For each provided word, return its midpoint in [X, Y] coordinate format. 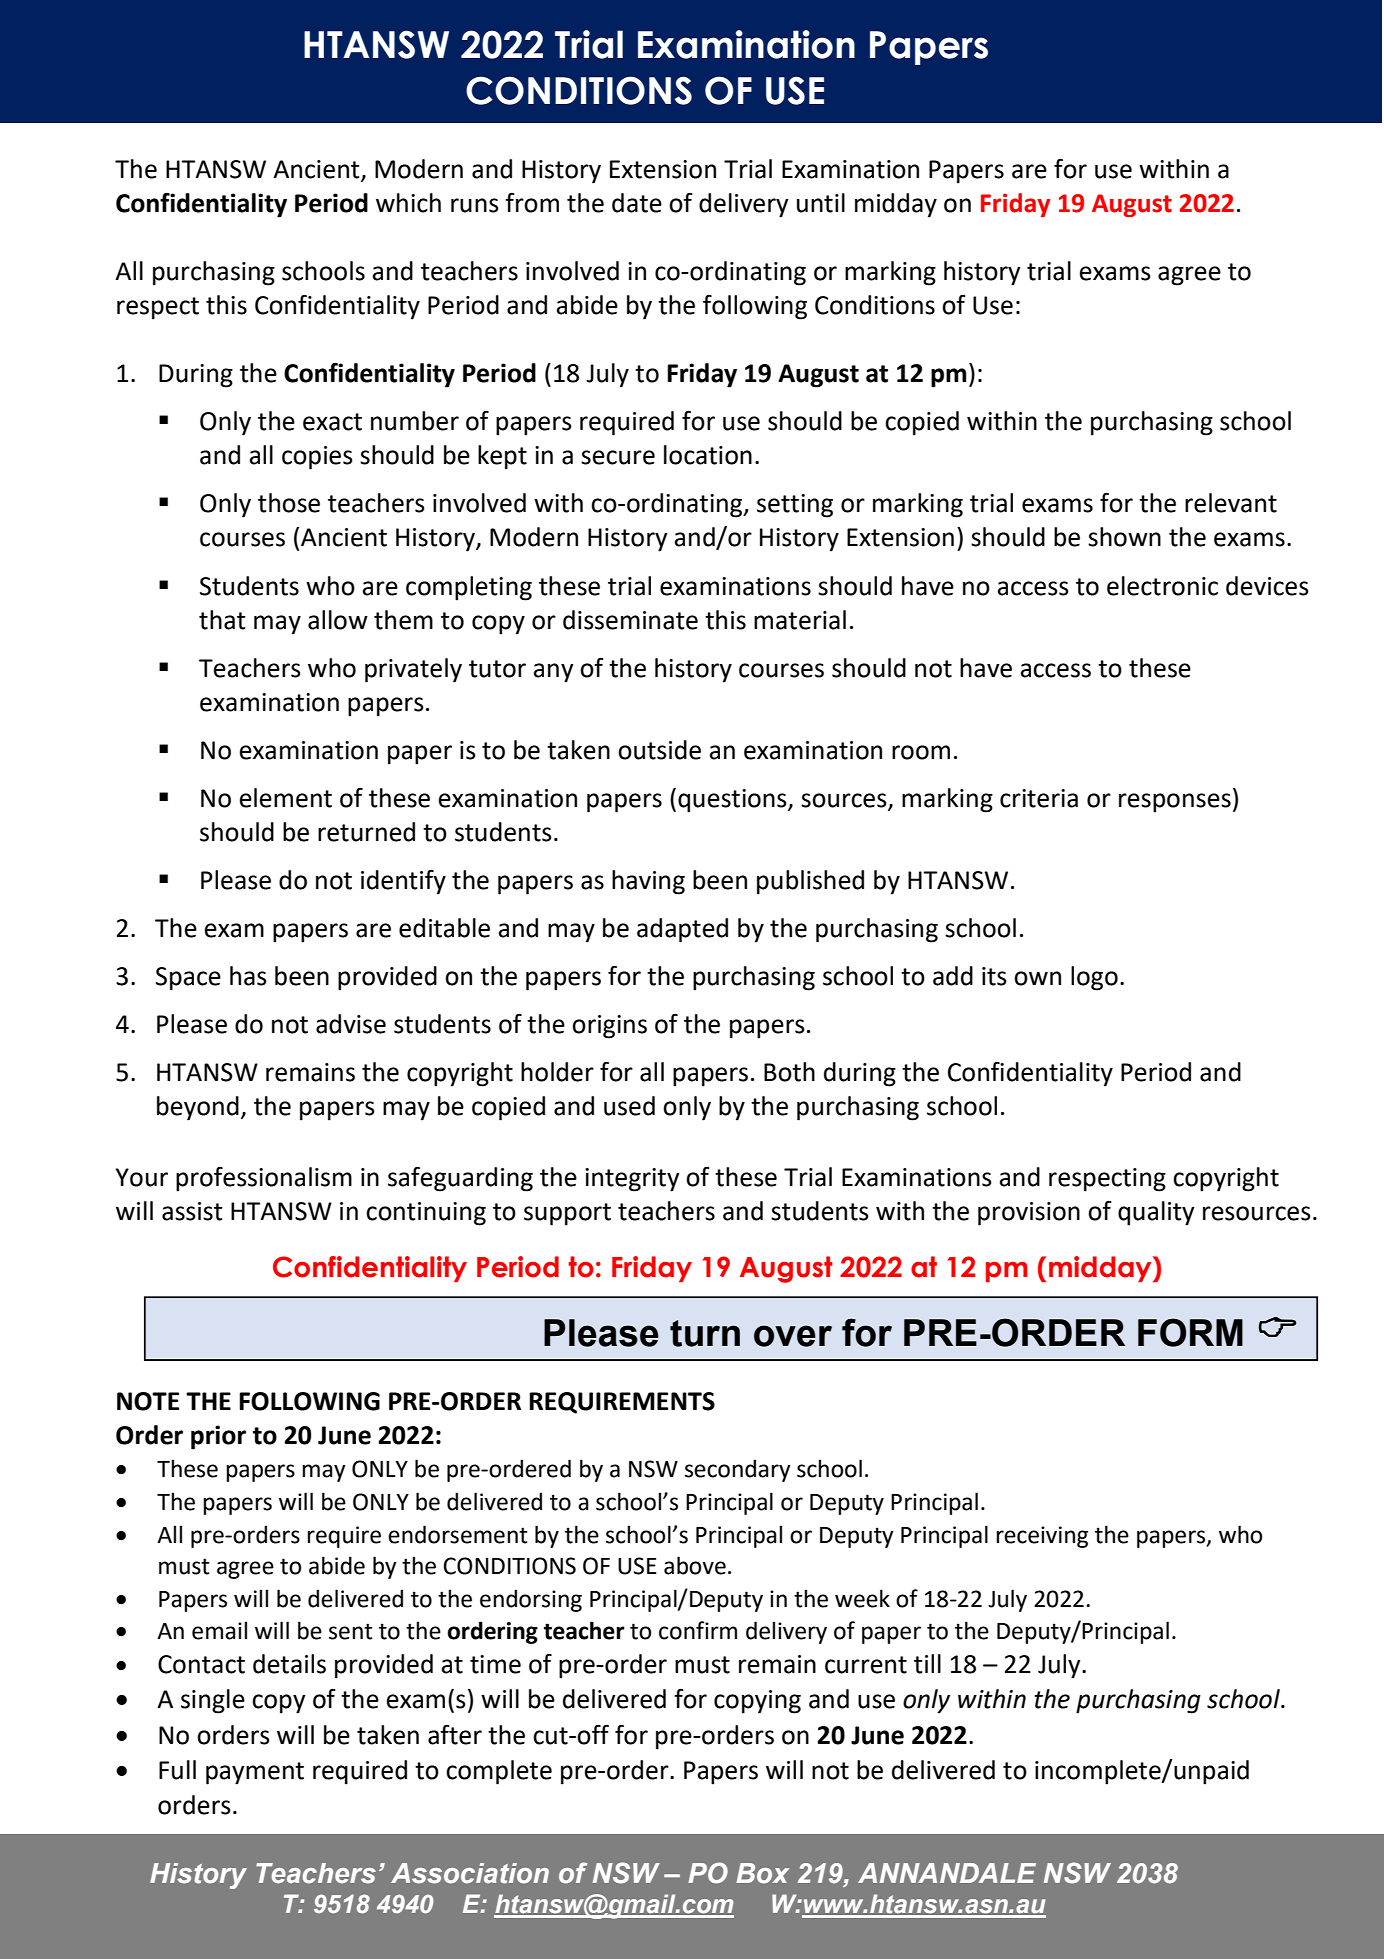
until [821, 203]
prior [218, 1437]
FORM [1190, 1332]
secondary [738, 1470]
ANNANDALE [947, 1873]
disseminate [630, 620]
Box [762, 1873]
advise [351, 1024]
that [222, 620]
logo [1094, 978]
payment [255, 1773]
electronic [1162, 586]
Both [789, 1072]
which [408, 203]
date [637, 203]
